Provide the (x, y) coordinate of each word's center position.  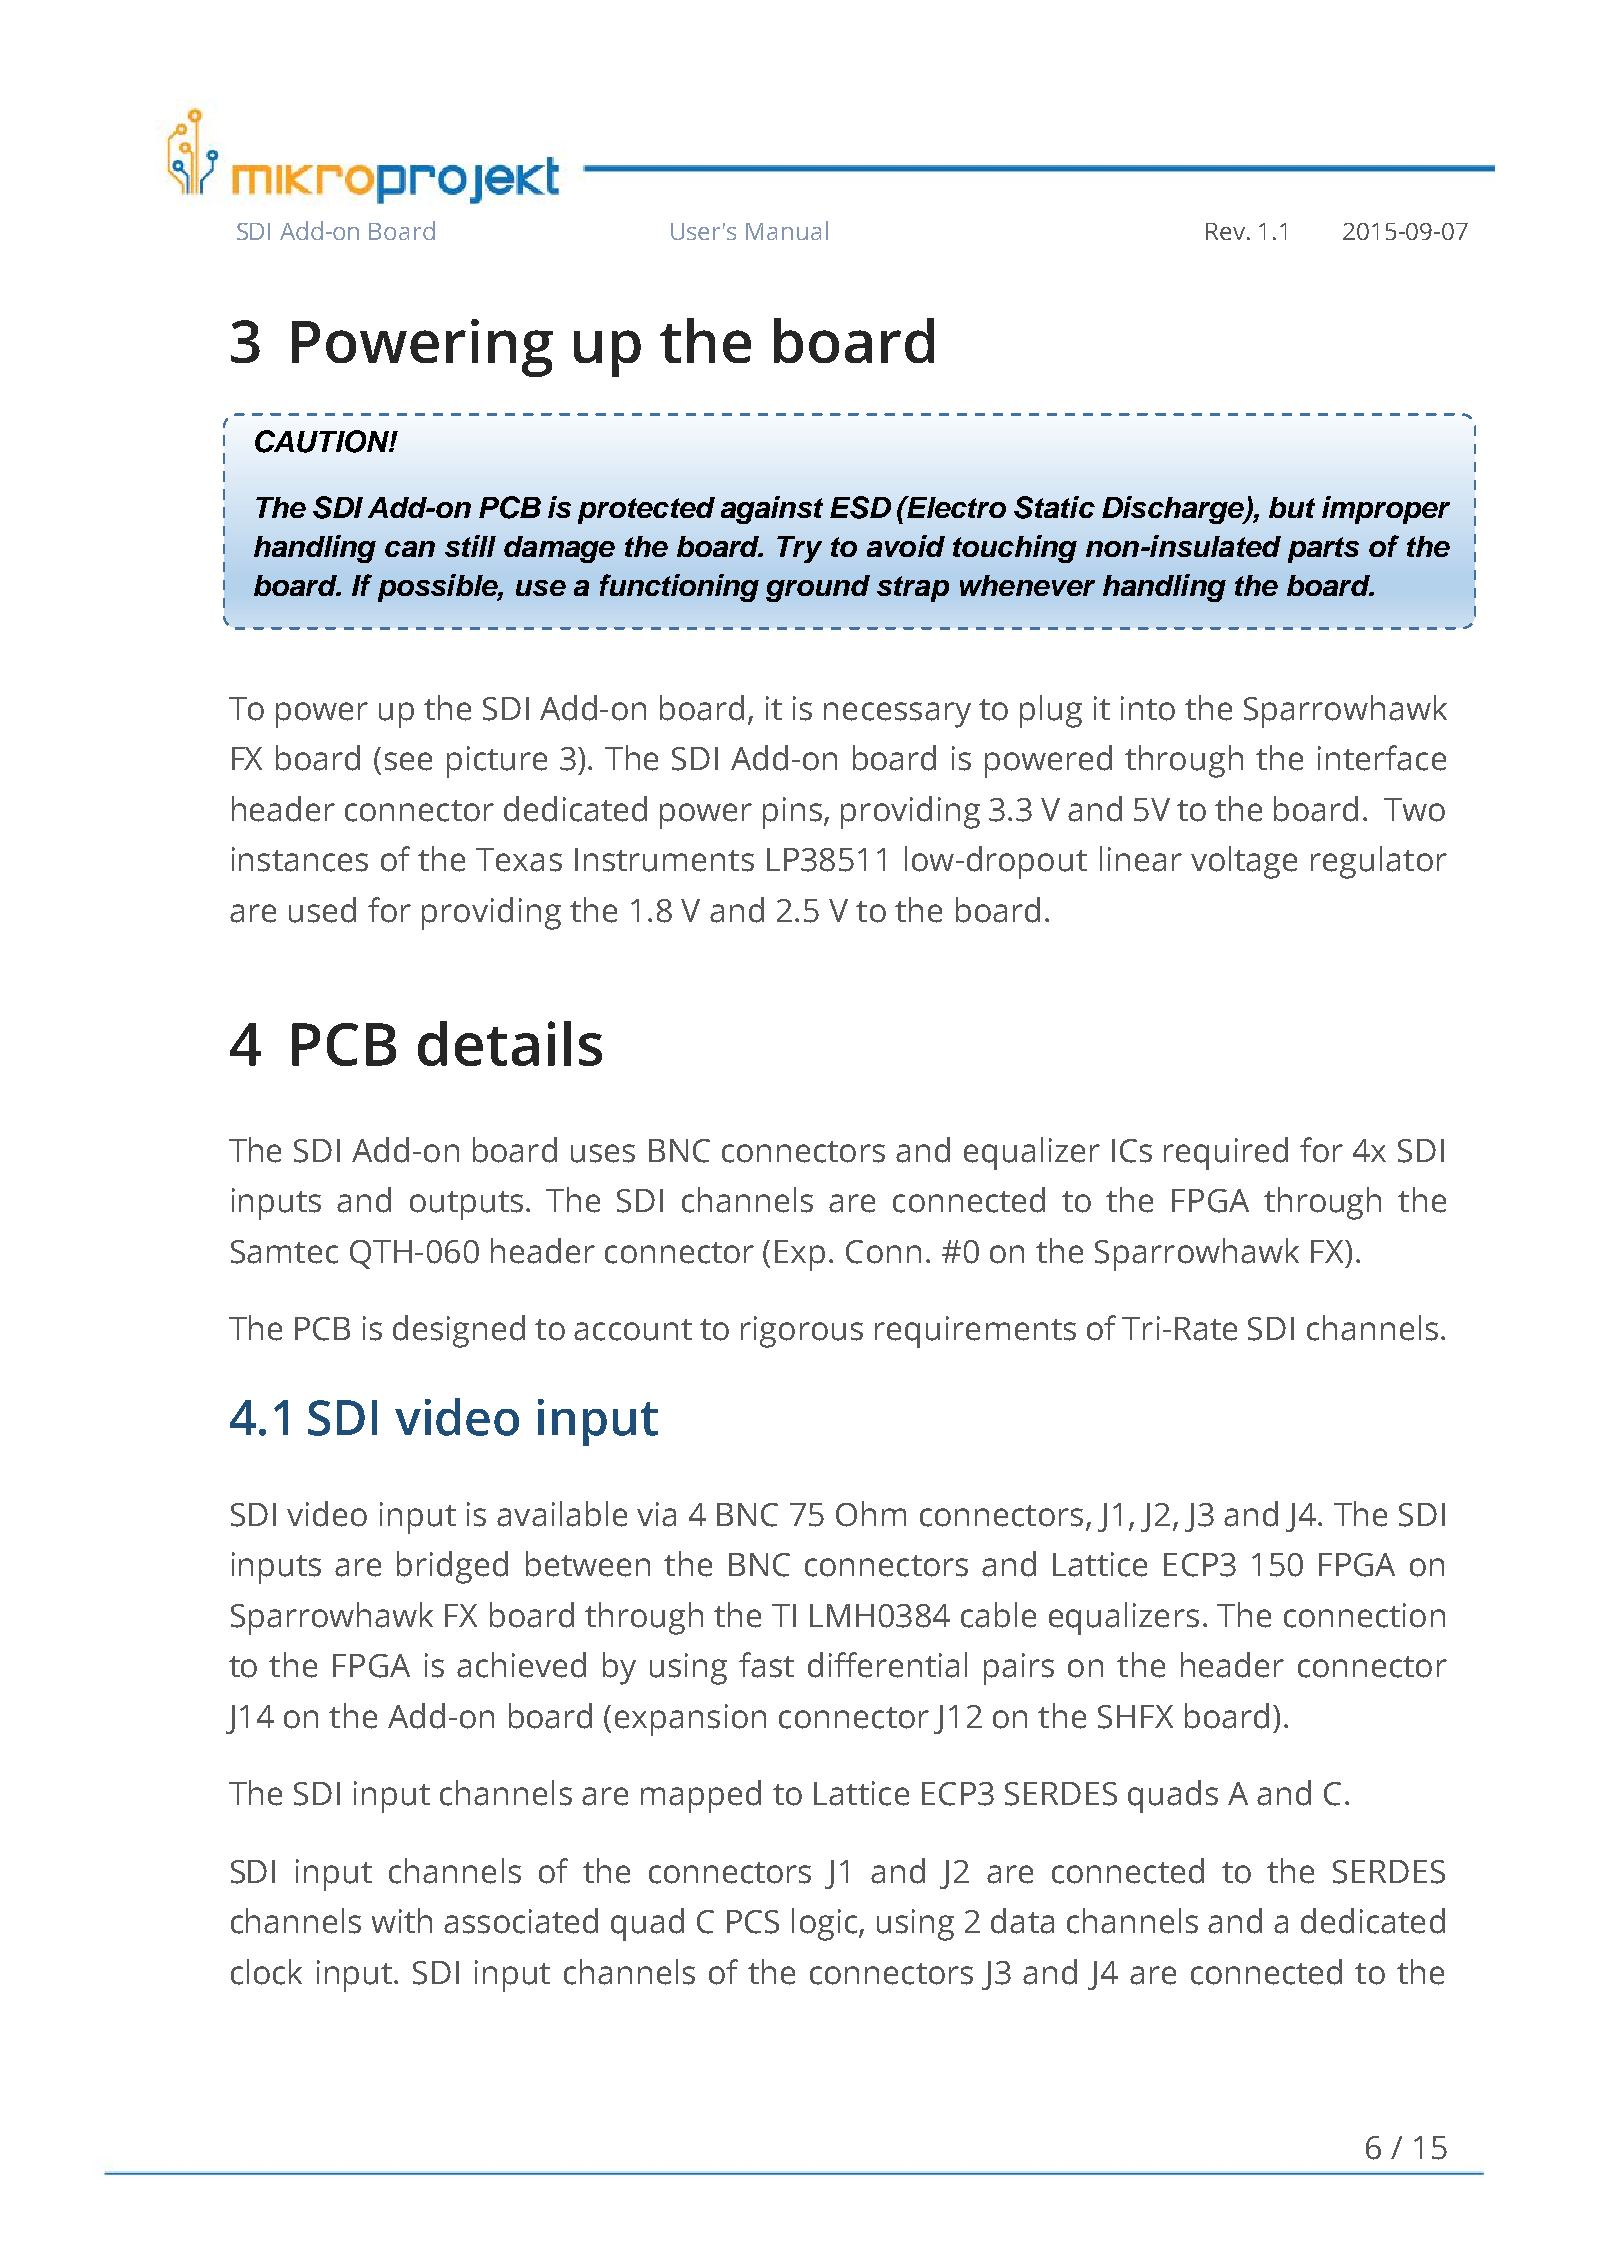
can (410, 549)
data (1022, 1921)
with (402, 1920)
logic (826, 1924)
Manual (787, 230)
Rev (1225, 231)
